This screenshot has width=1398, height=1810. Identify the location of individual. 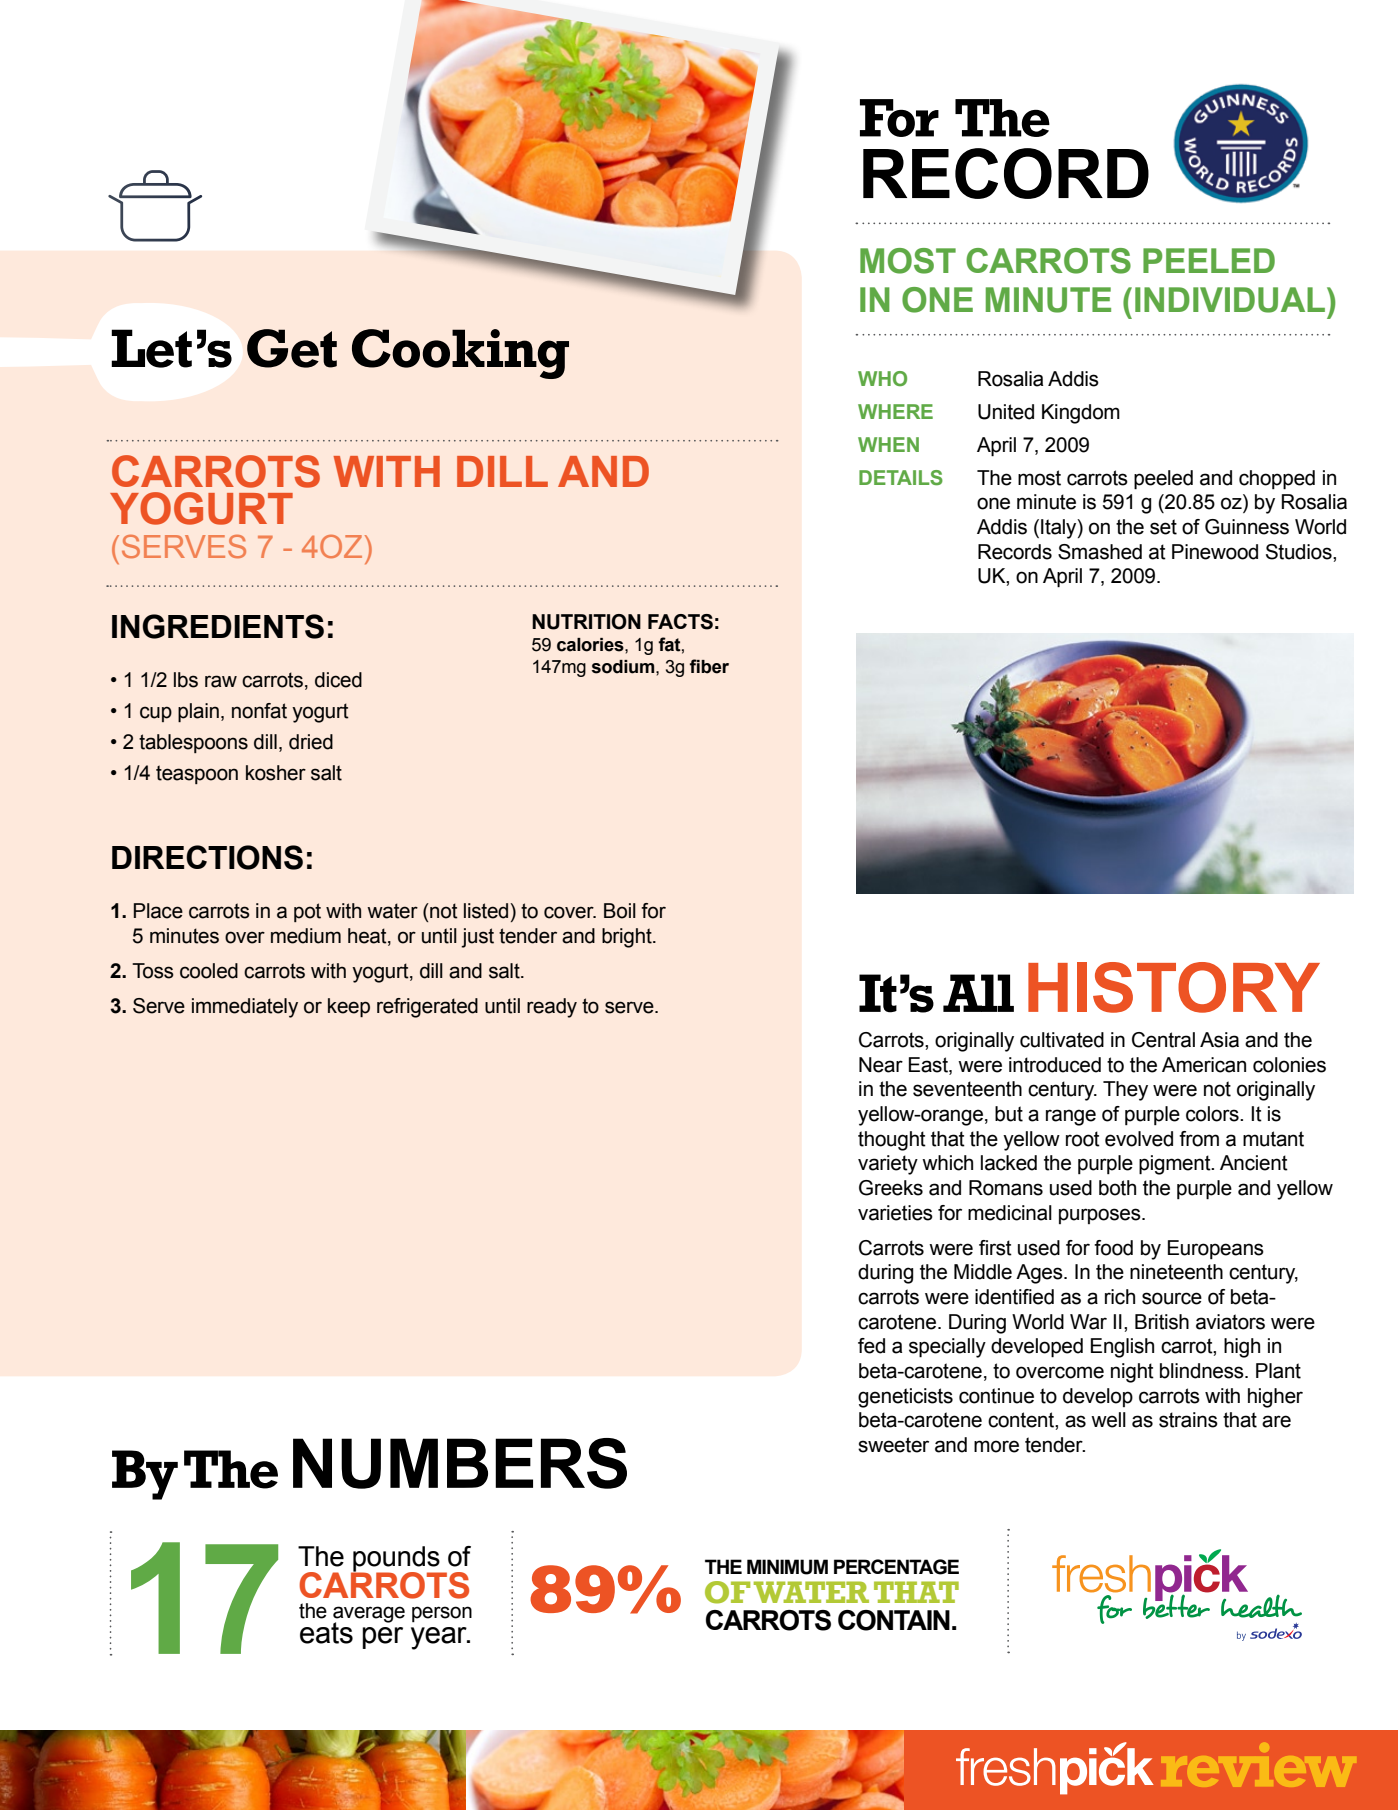
(1230, 300).
